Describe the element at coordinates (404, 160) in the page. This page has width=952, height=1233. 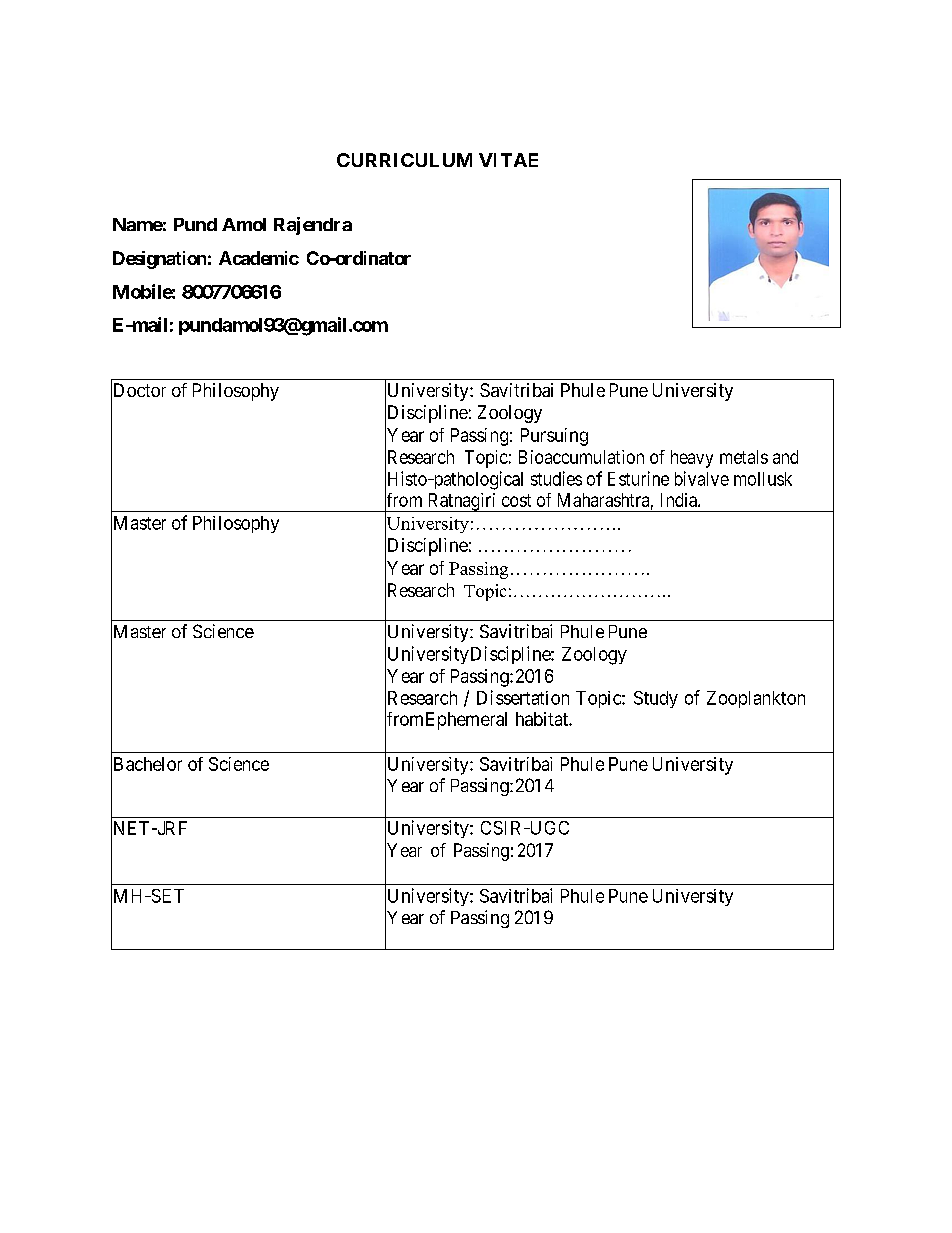
I see `CURRICULUM` at that location.
